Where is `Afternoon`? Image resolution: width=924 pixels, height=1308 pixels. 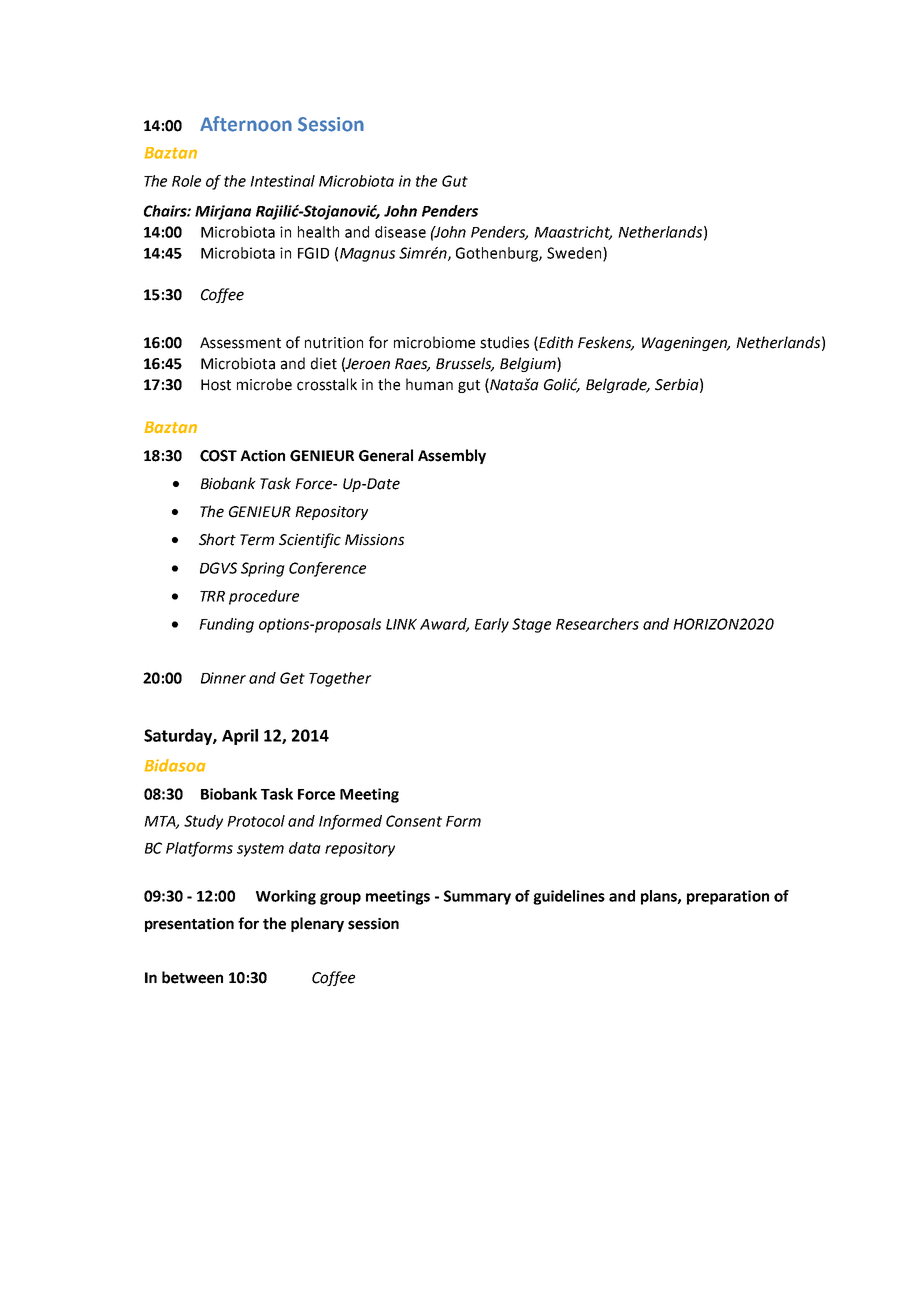 Afternoon is located at coordinates (246, 124).
